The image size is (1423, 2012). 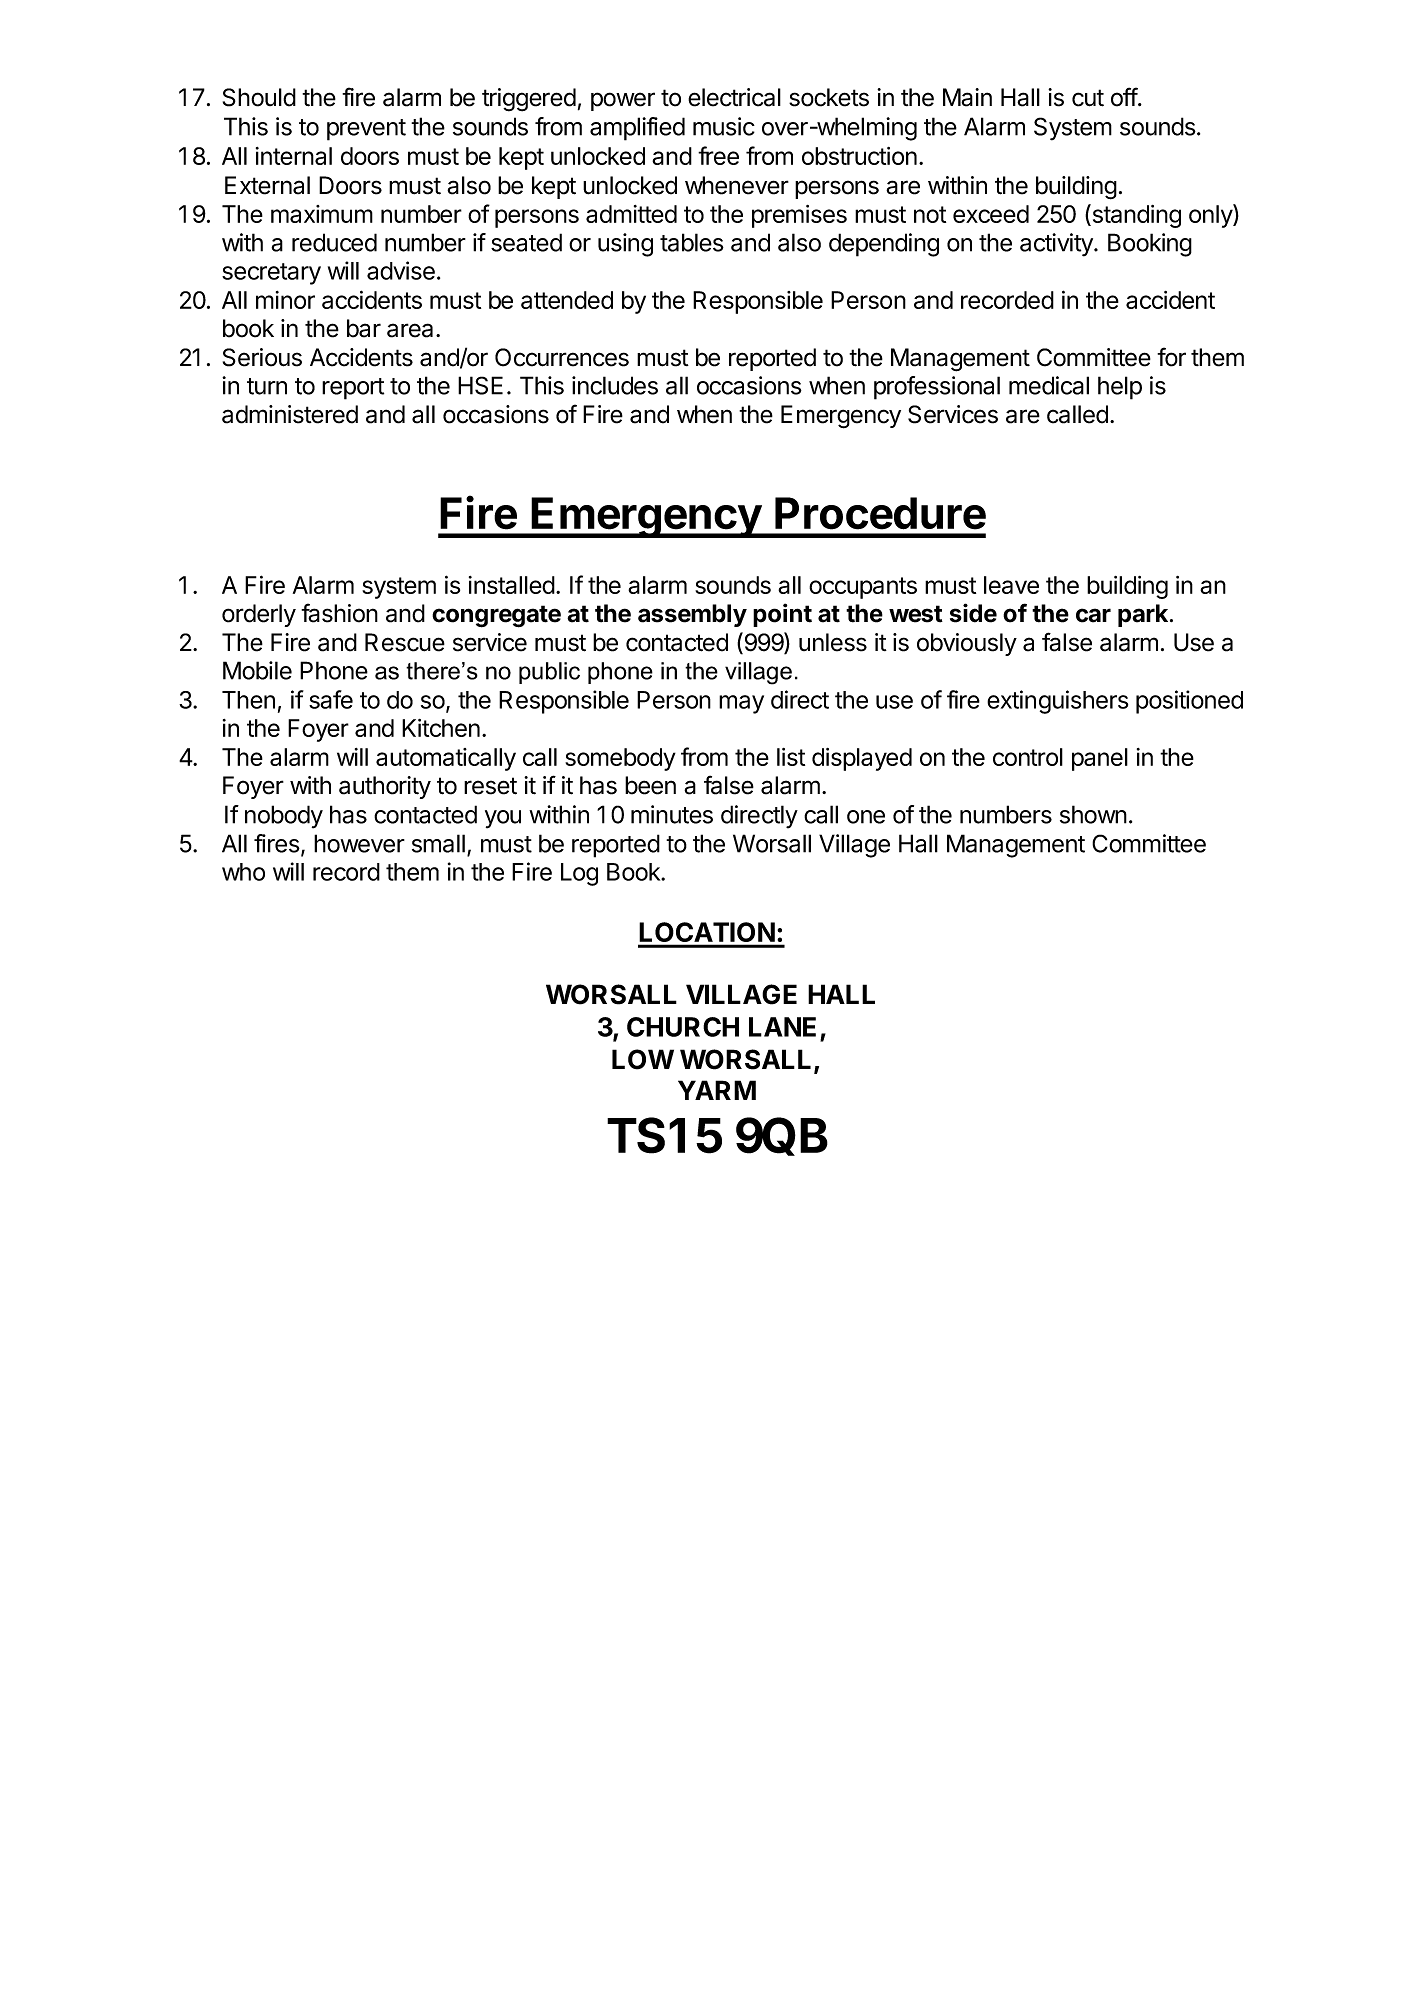 I want to click on music, so click(x=724, y=126).
